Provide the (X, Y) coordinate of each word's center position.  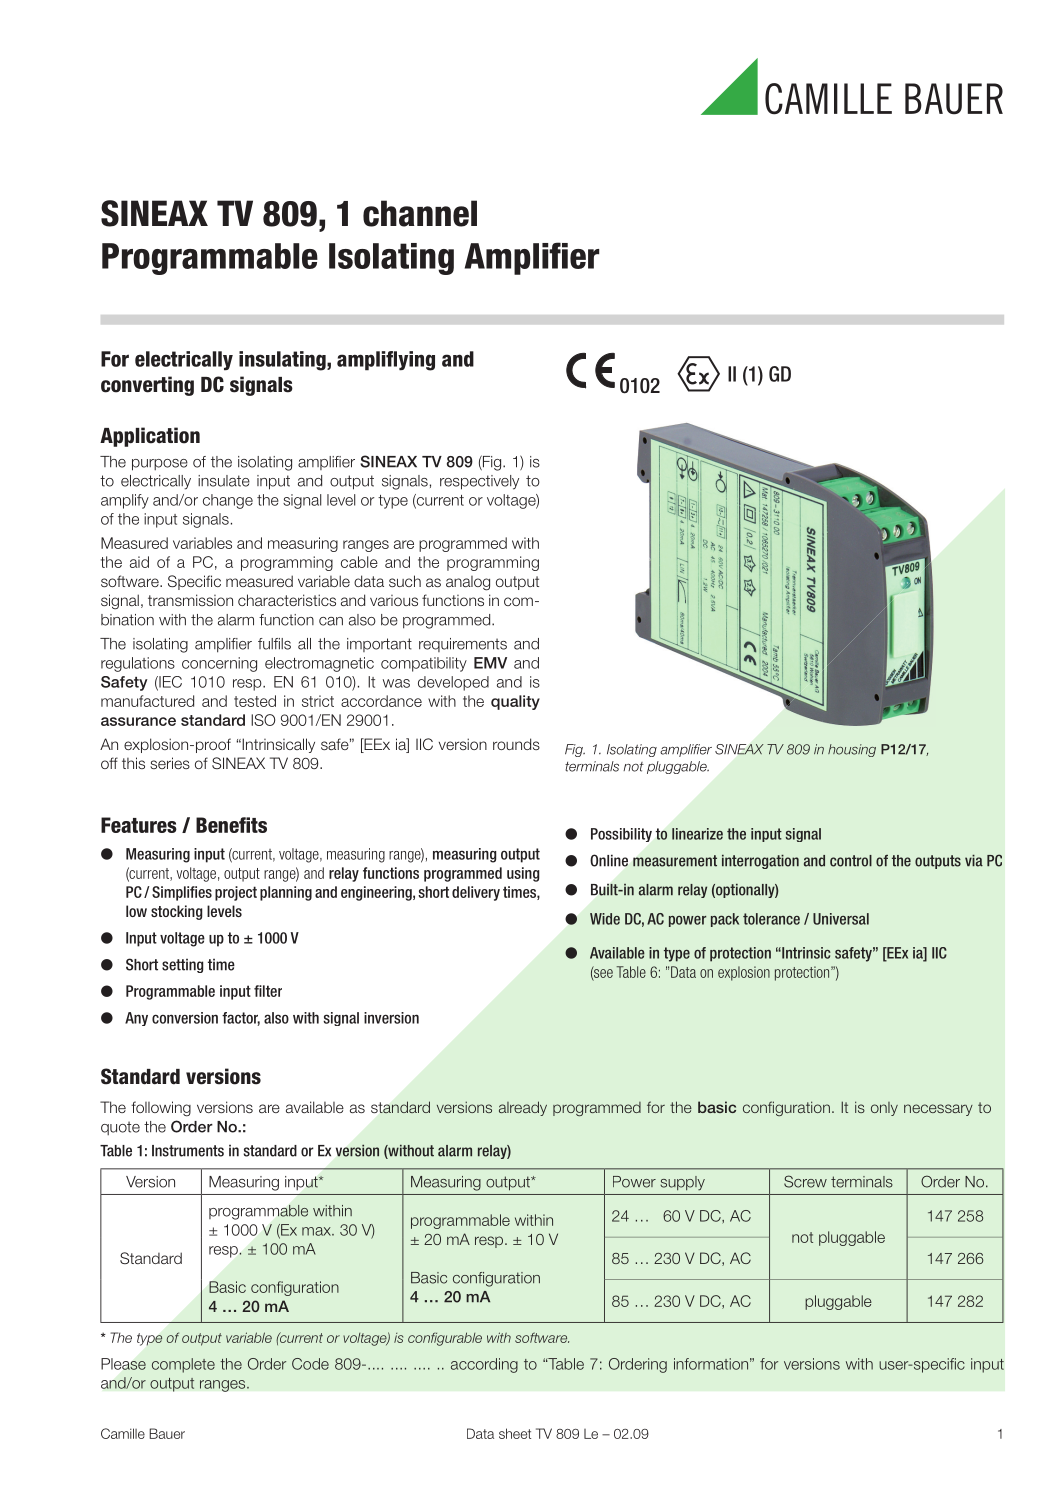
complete (183, 1365)
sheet (515, 1433)
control (851, 861)
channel (420, 213)
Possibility (621, 835)
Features (139, 825)
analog (468, 583)
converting (147, 386)
